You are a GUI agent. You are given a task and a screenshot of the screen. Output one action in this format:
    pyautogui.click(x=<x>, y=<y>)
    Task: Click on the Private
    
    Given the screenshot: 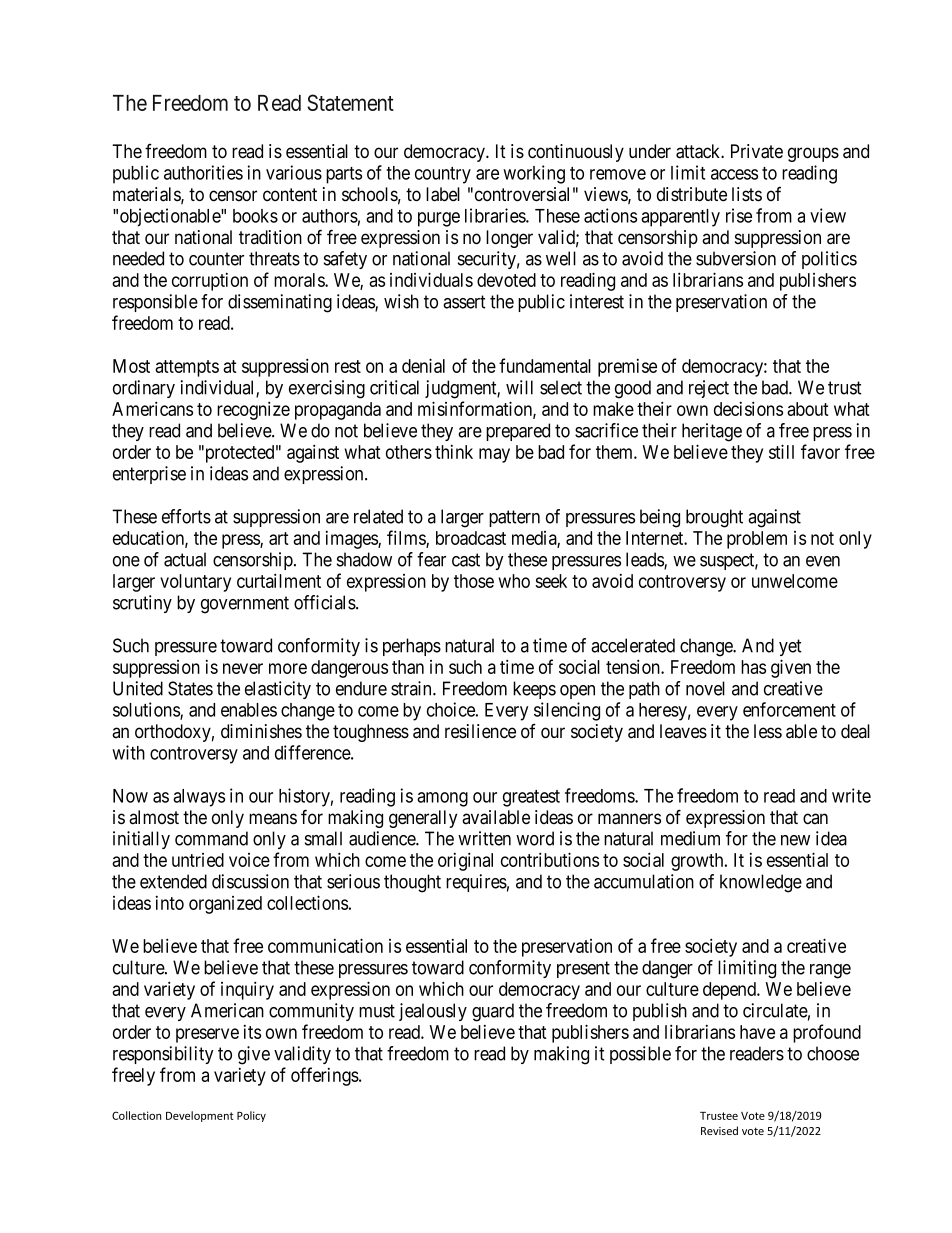 What is the action you would take?
    pyautogui.click(x=757, y=151)
